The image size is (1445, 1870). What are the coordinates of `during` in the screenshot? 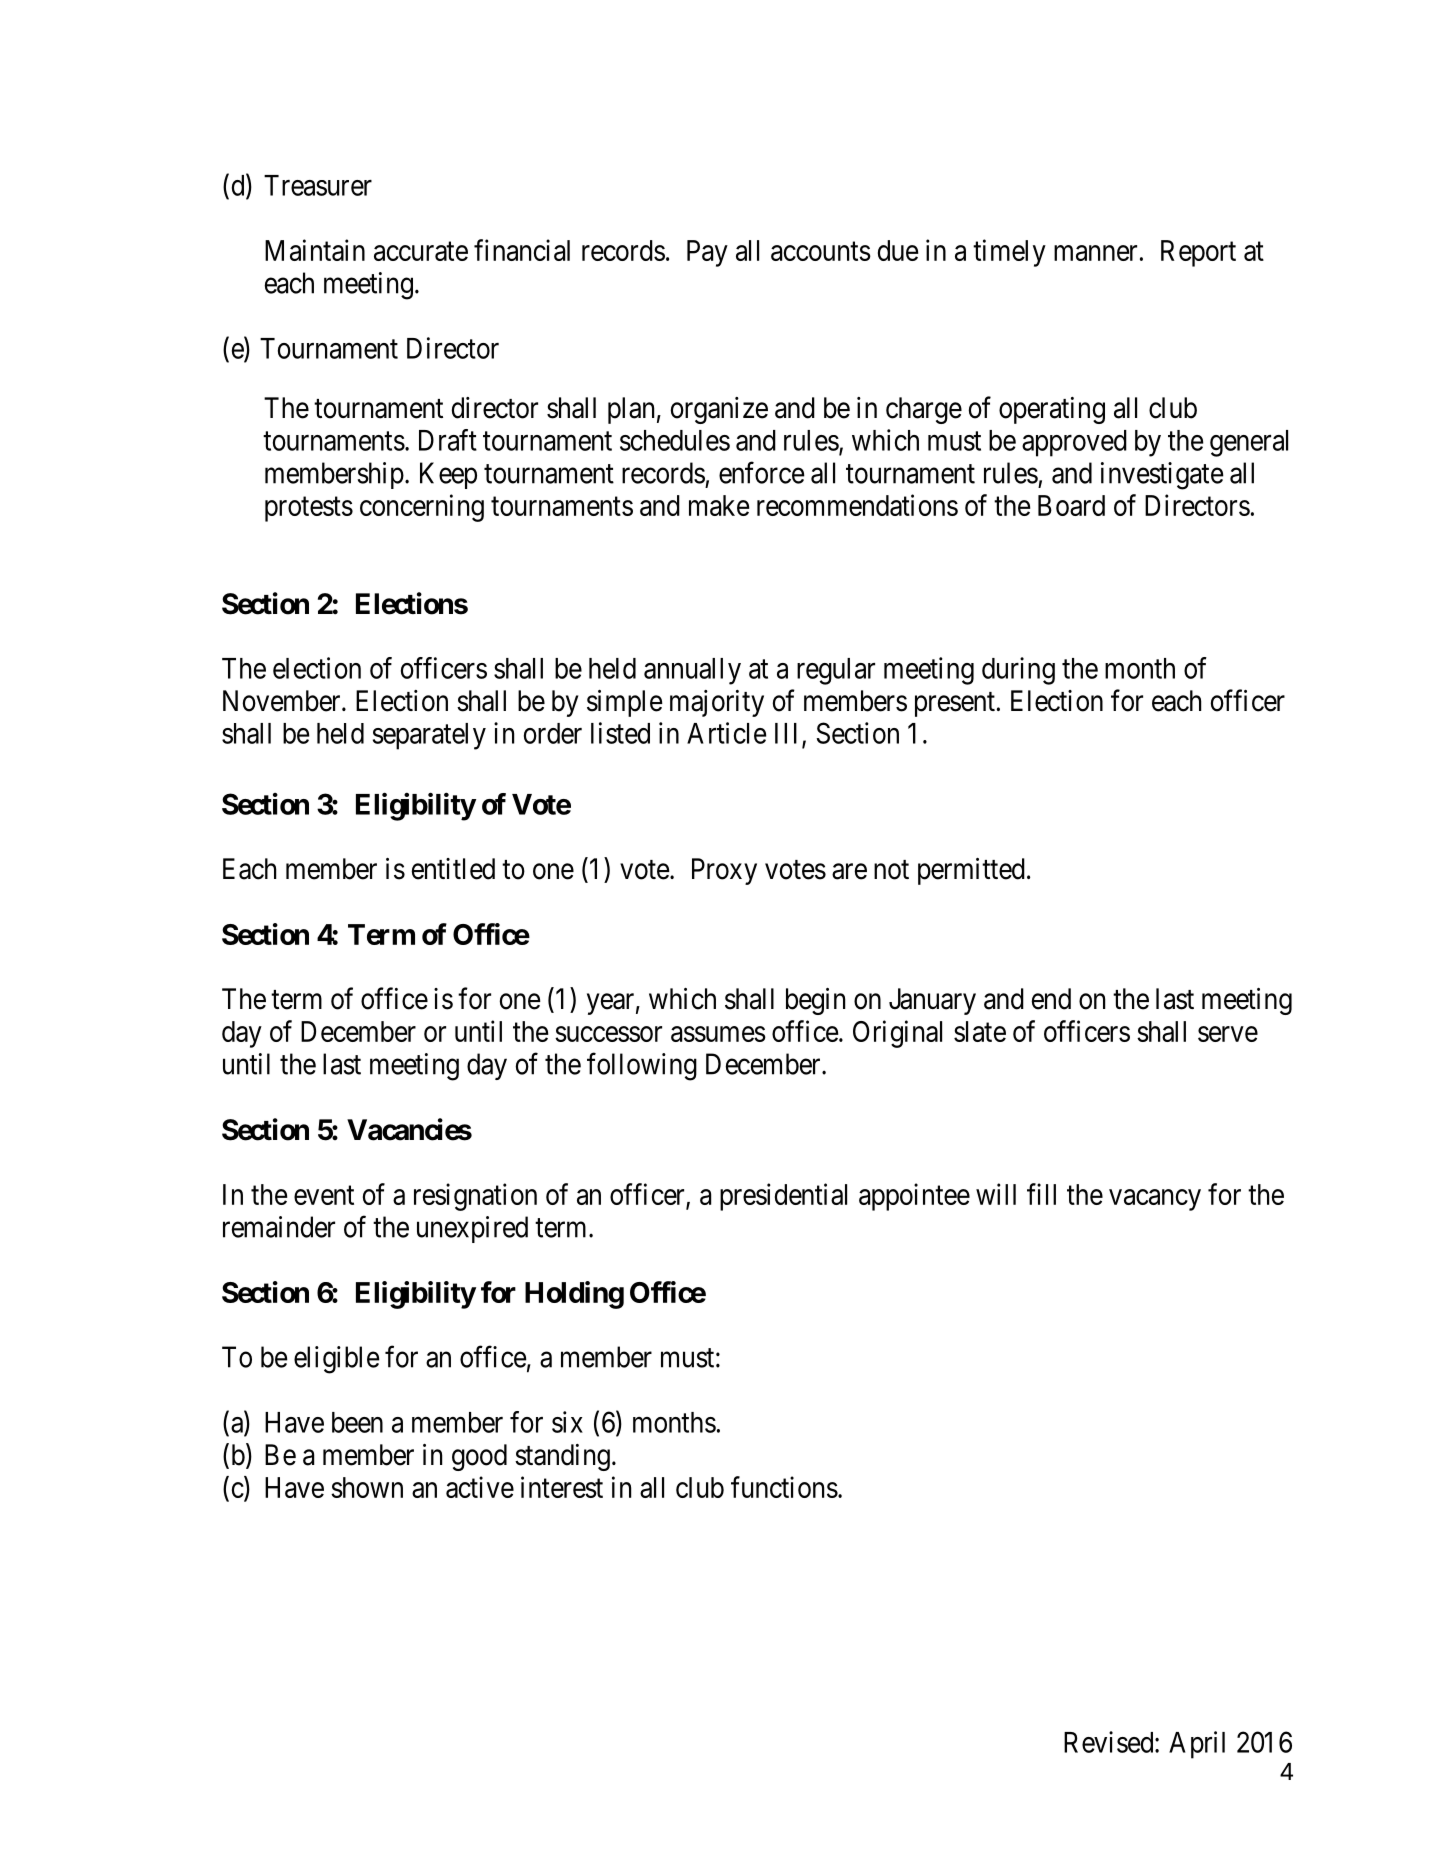 It's located at (1018, 671).
